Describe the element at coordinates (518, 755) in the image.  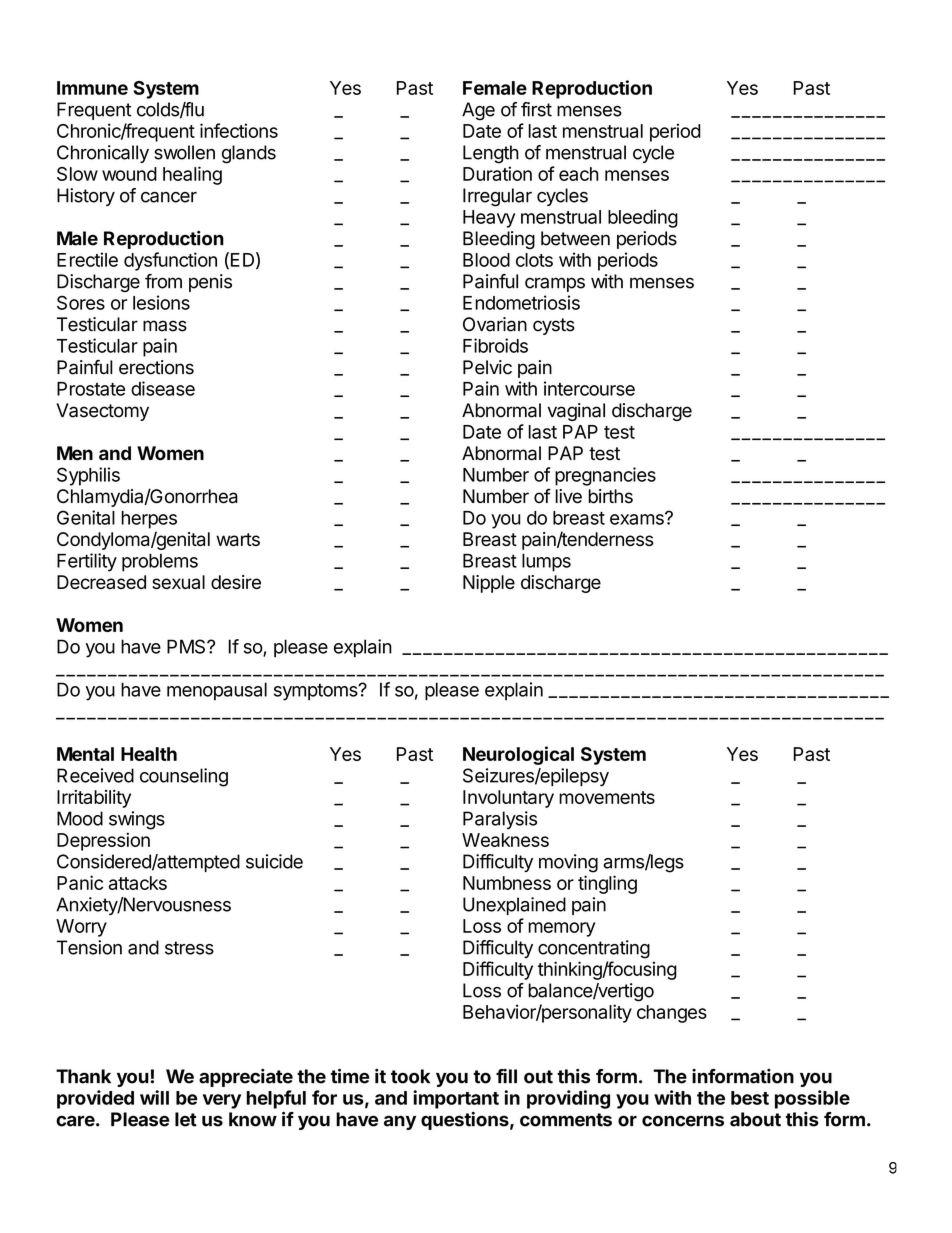
I see `Neurological` at that location.
